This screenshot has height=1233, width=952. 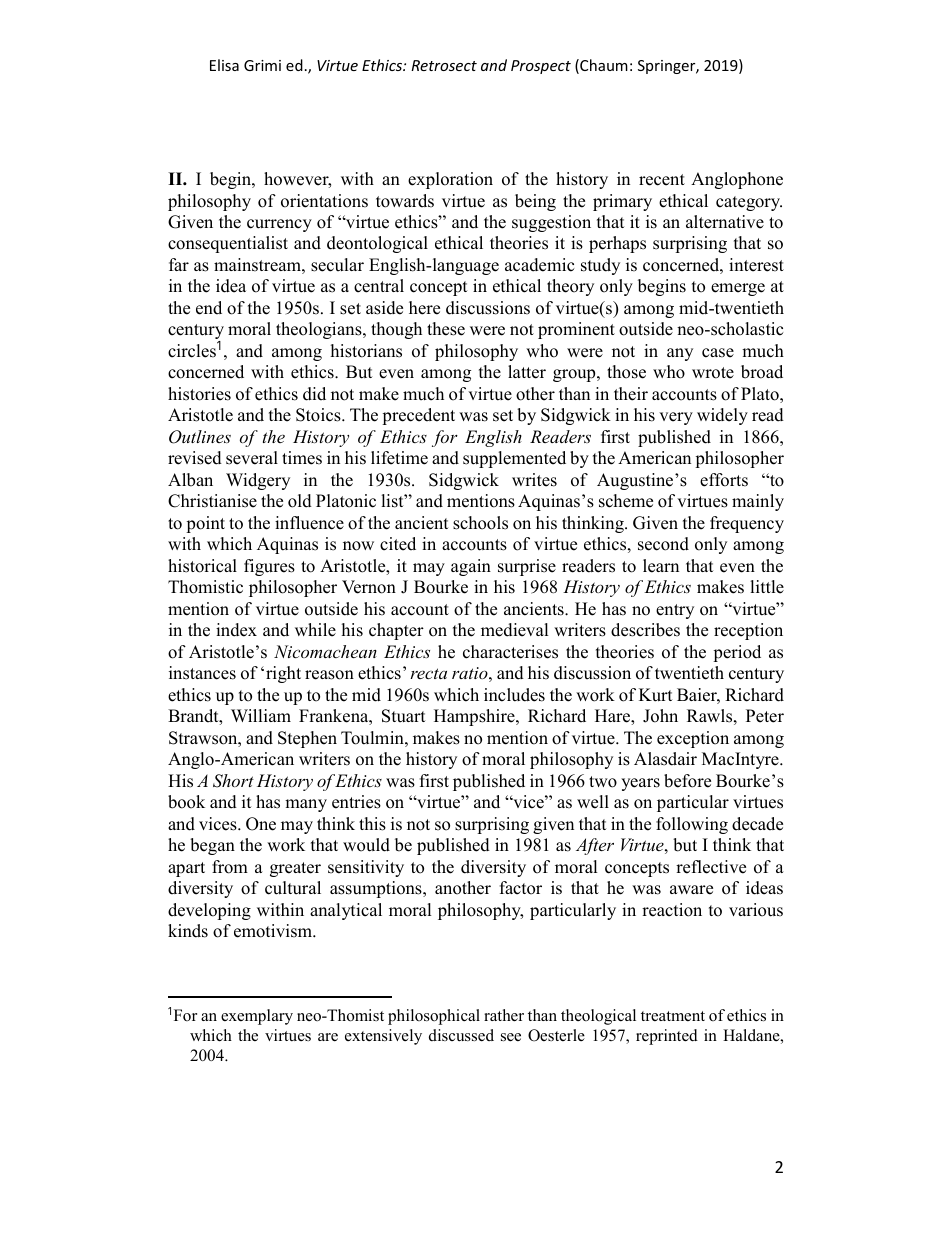 I want to click on Hampshire, so click(x=475, y=717).
